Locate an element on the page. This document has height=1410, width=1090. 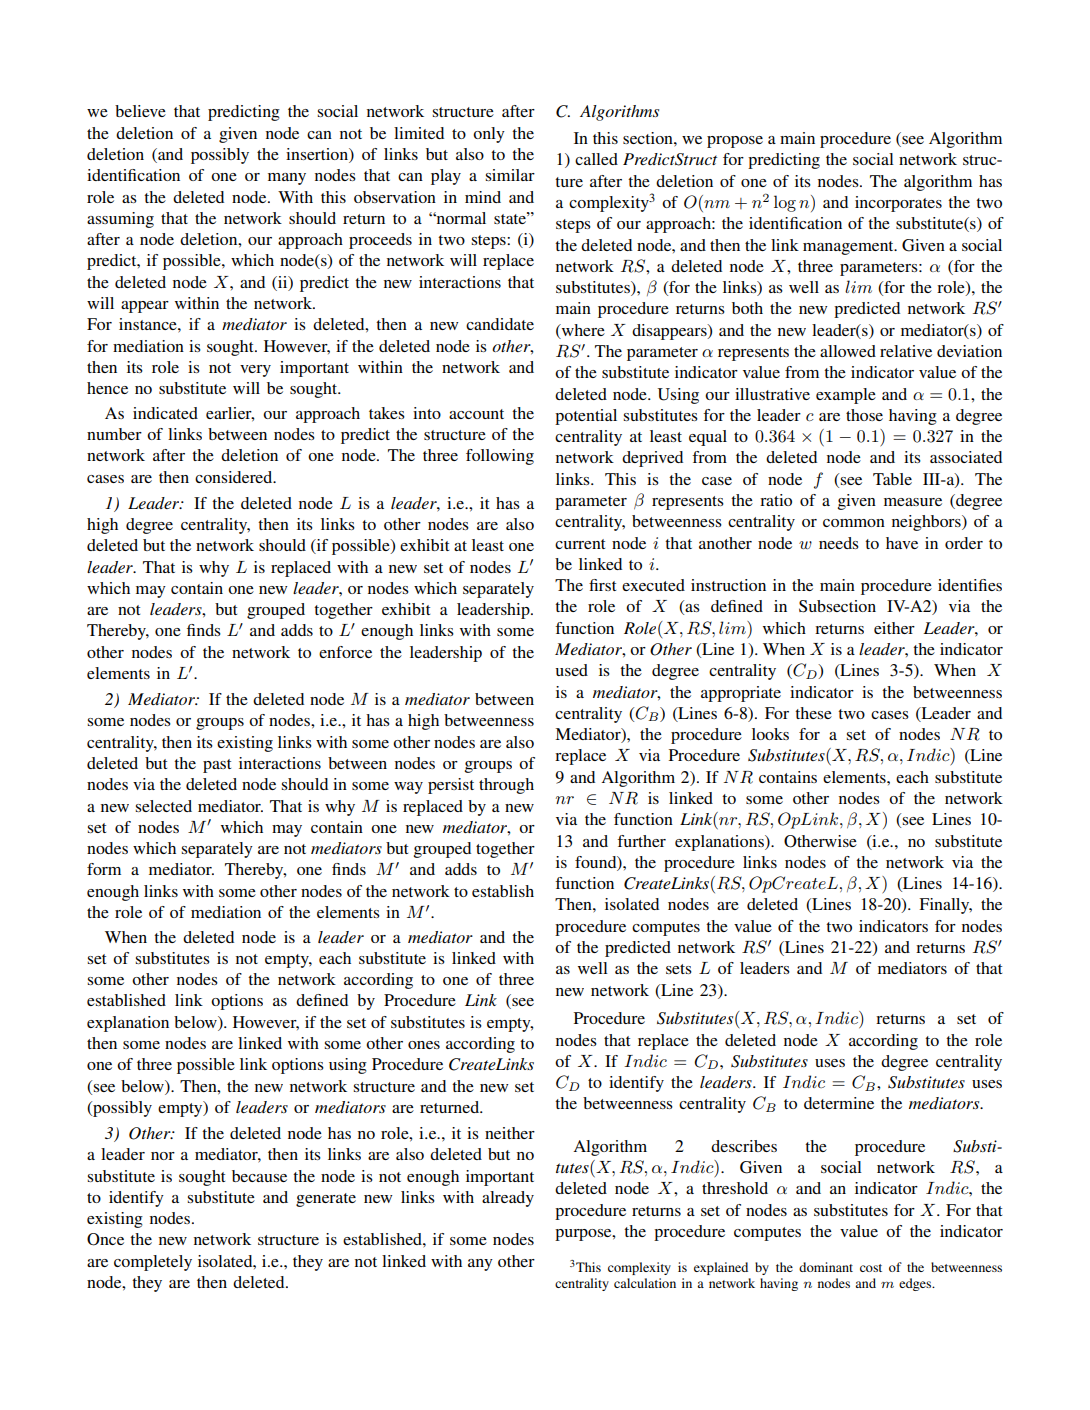
those is located at coordinates (864, 415).
